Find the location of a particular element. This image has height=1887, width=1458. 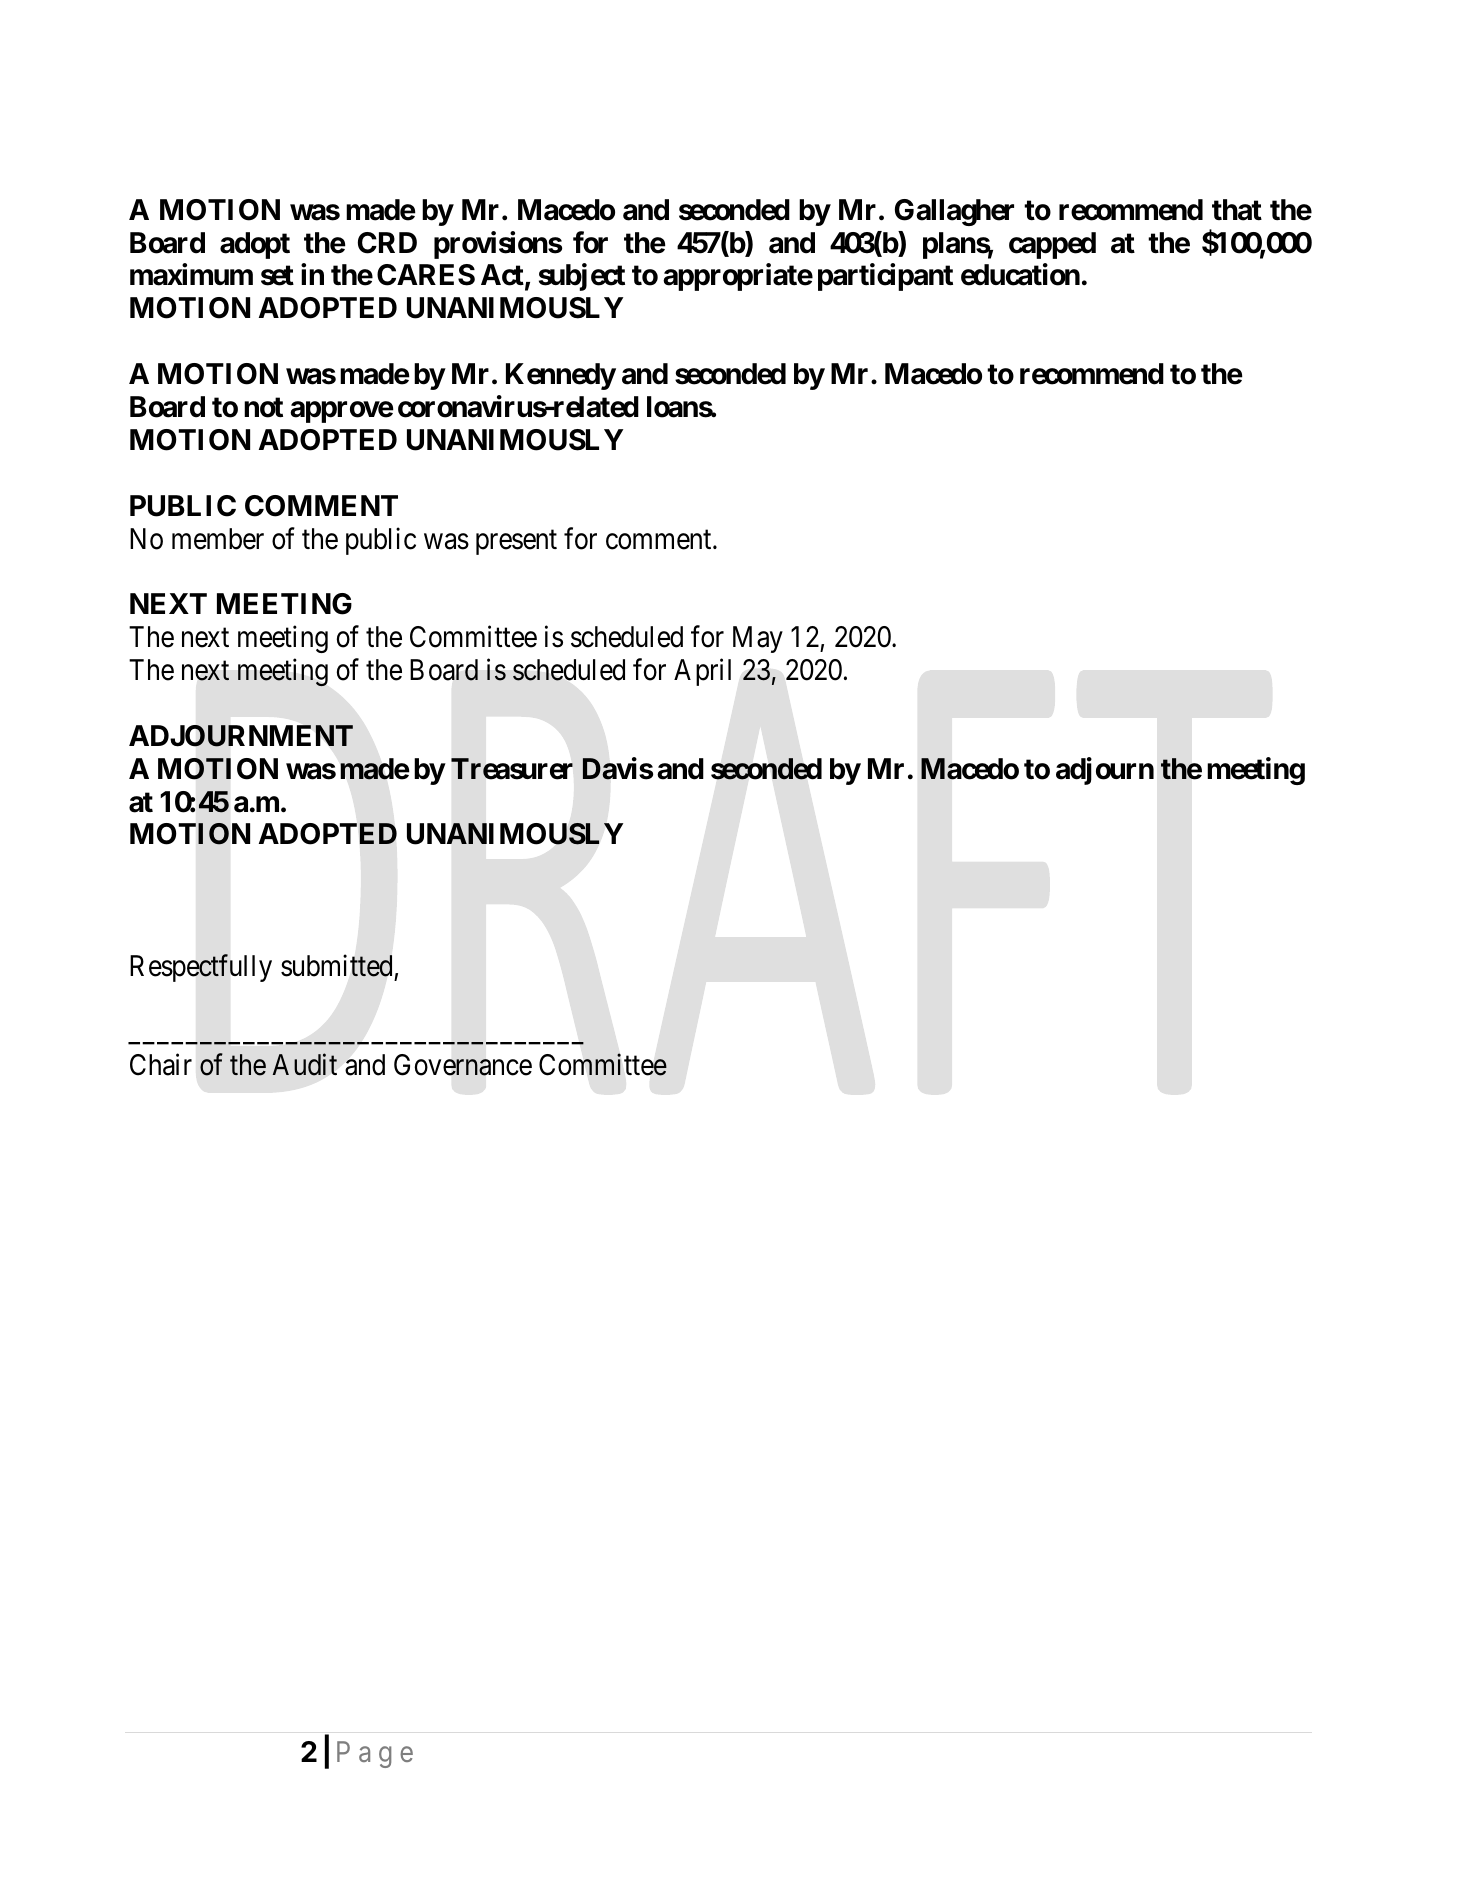

education is located at coordinates (1020, 275).
